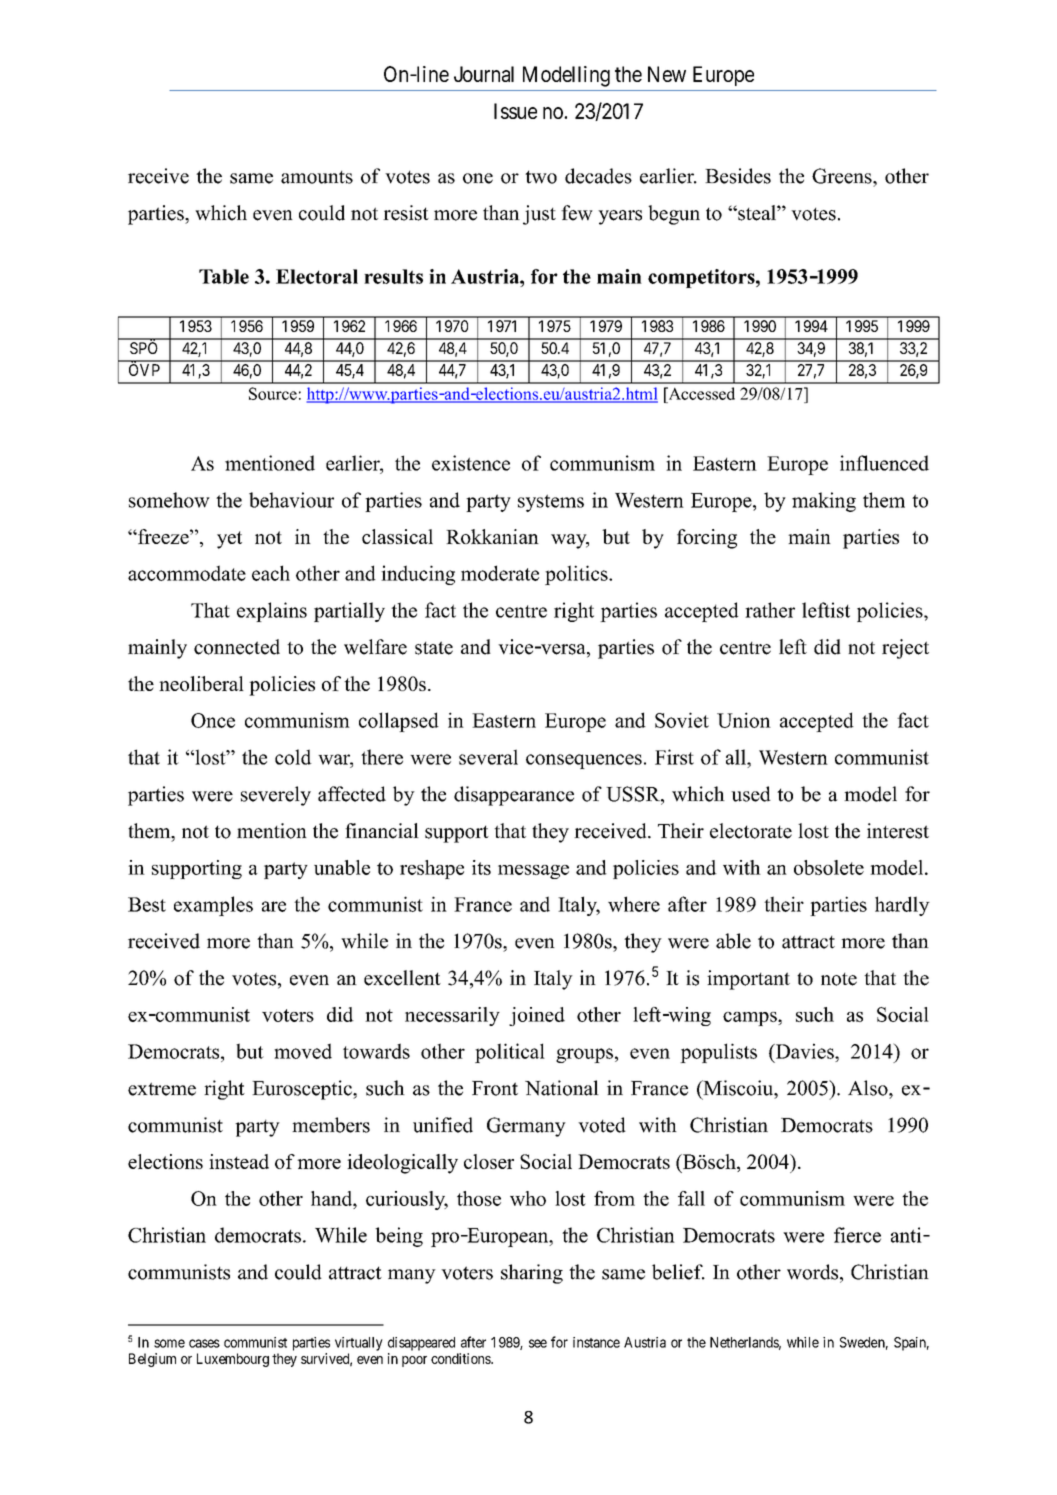 This page has height=1495, width=1057. What do you see at coordinates (824, 502) in the page?
I see `making` at bounding box center [824, 502].
